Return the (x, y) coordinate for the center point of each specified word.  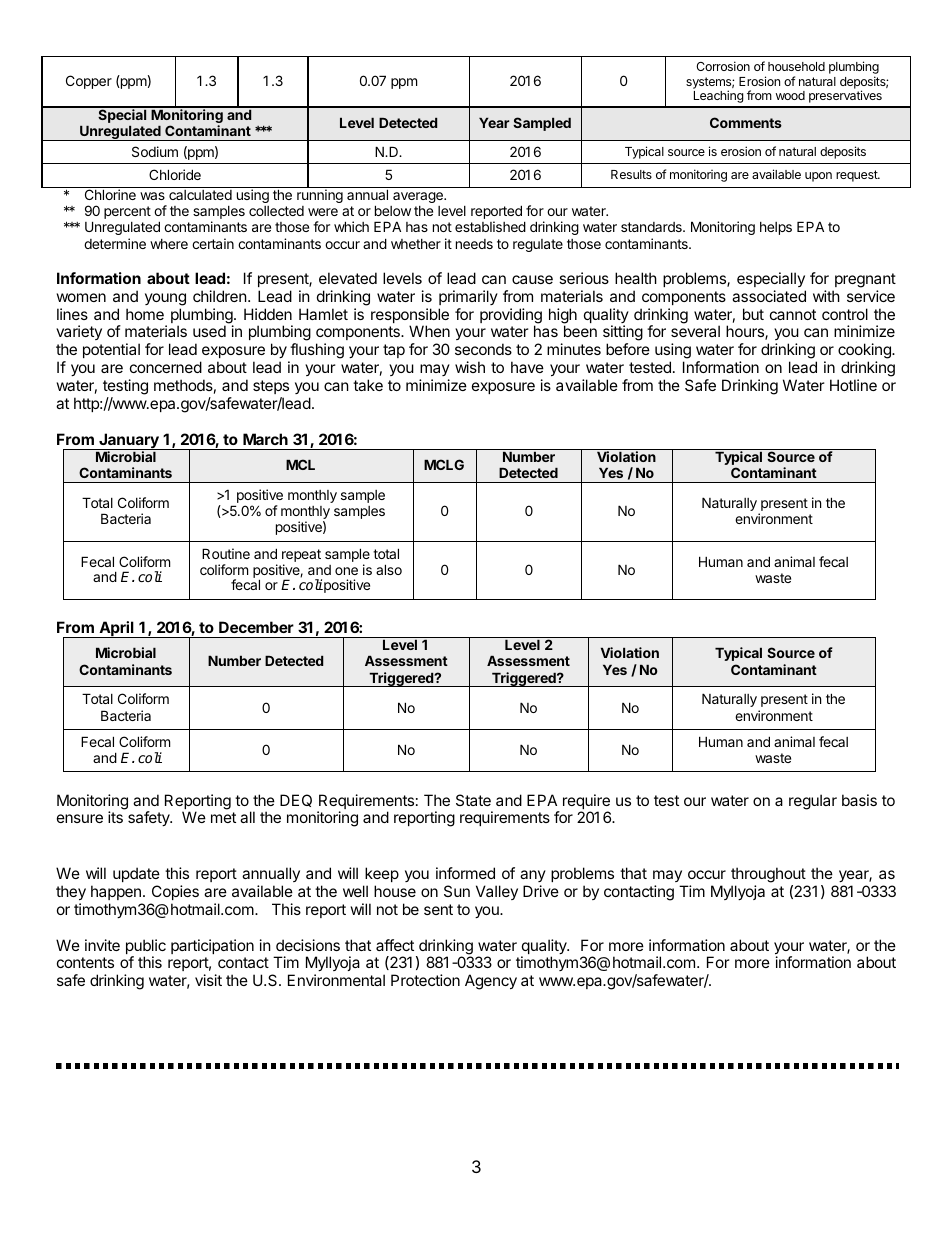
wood (790, 95)
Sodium (155, 151)
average (419, 197)
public (146, 948)
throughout (768, 875)
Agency (491, 982)
